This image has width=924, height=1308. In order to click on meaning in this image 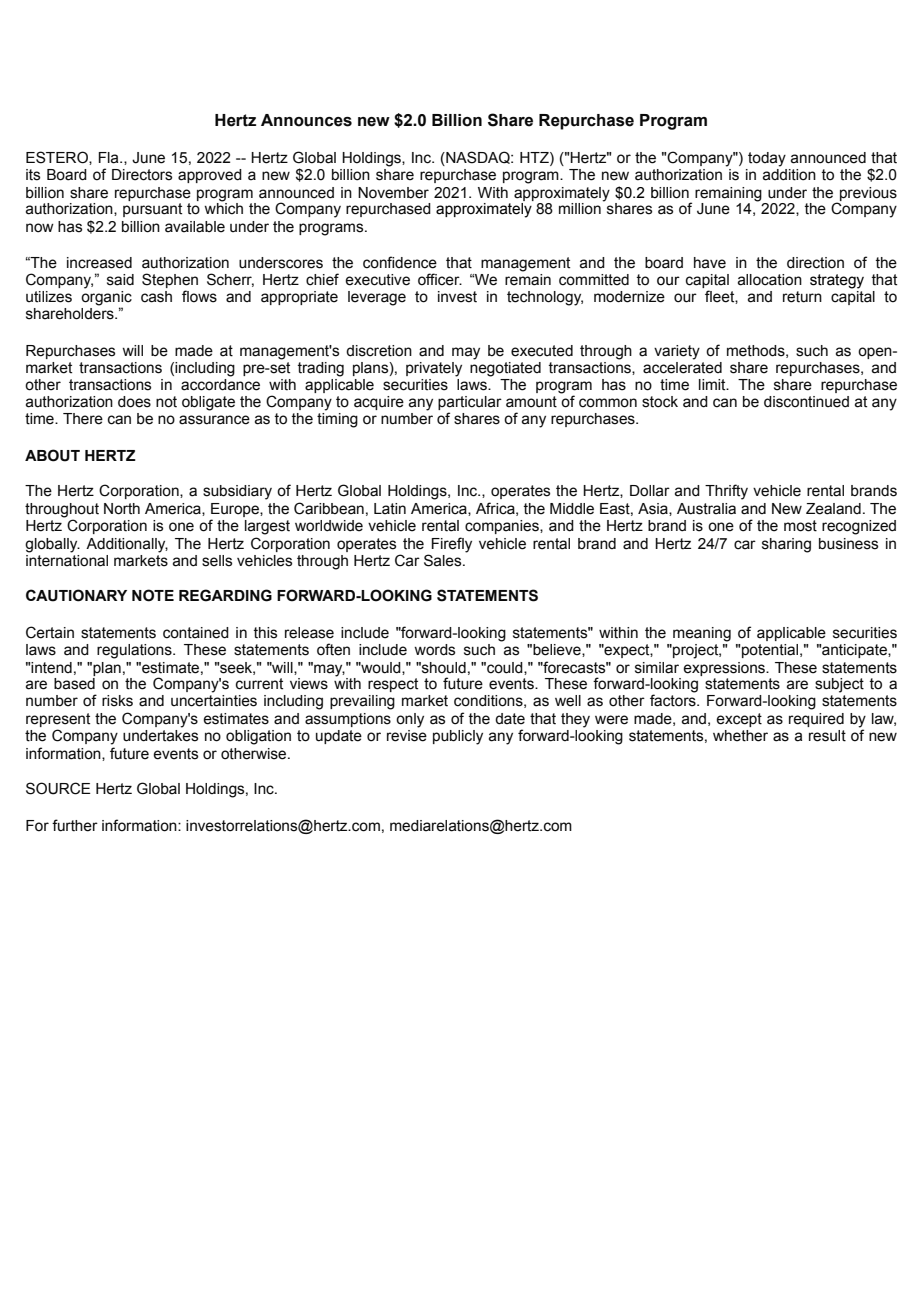, I will do `click(702, 634)`.
